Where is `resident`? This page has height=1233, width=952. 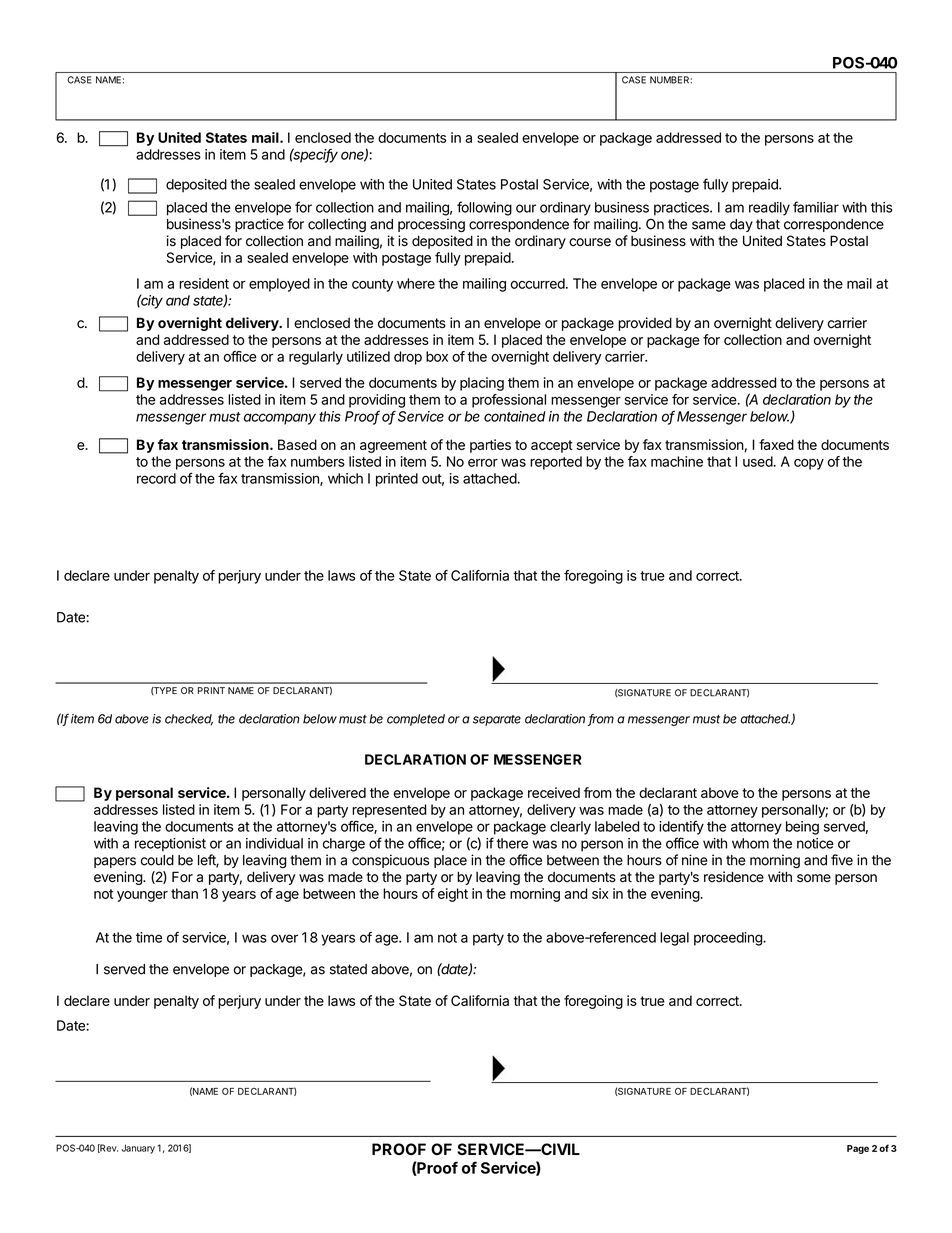 resident is located at coordinates (204, 283).
